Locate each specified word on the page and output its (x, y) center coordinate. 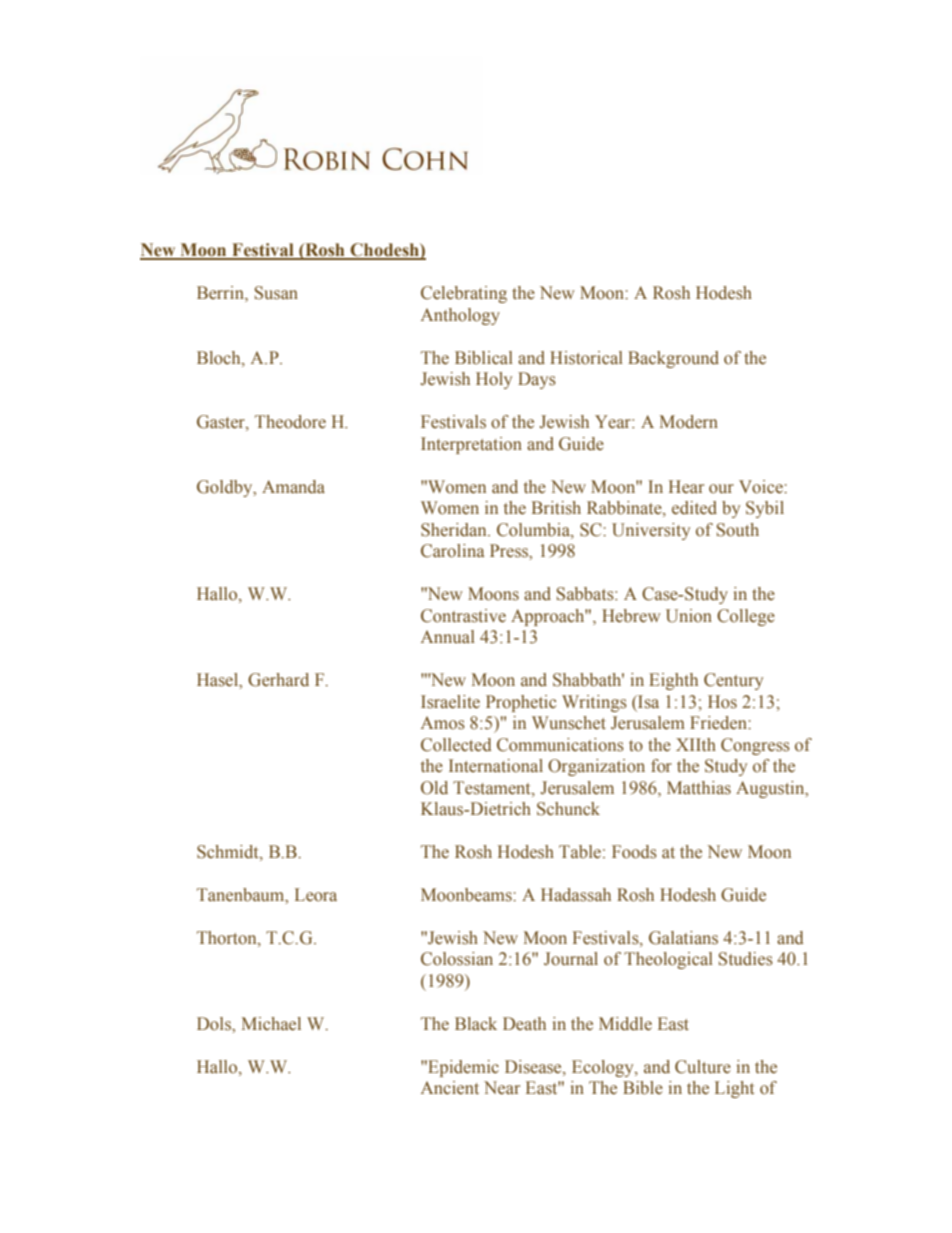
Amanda (293, 487)
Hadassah (576, 895)
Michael (271, 1024)
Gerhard (278, 680)
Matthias (699, 788)
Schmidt (229, 853)
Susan (276, 293)
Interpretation (471, 445)
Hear (686, 487)
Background (673, 359)
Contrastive (463, 616)
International (496, 766)
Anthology (460, 316)
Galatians (683, 938)
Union (689, 616)
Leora (316, 895)
